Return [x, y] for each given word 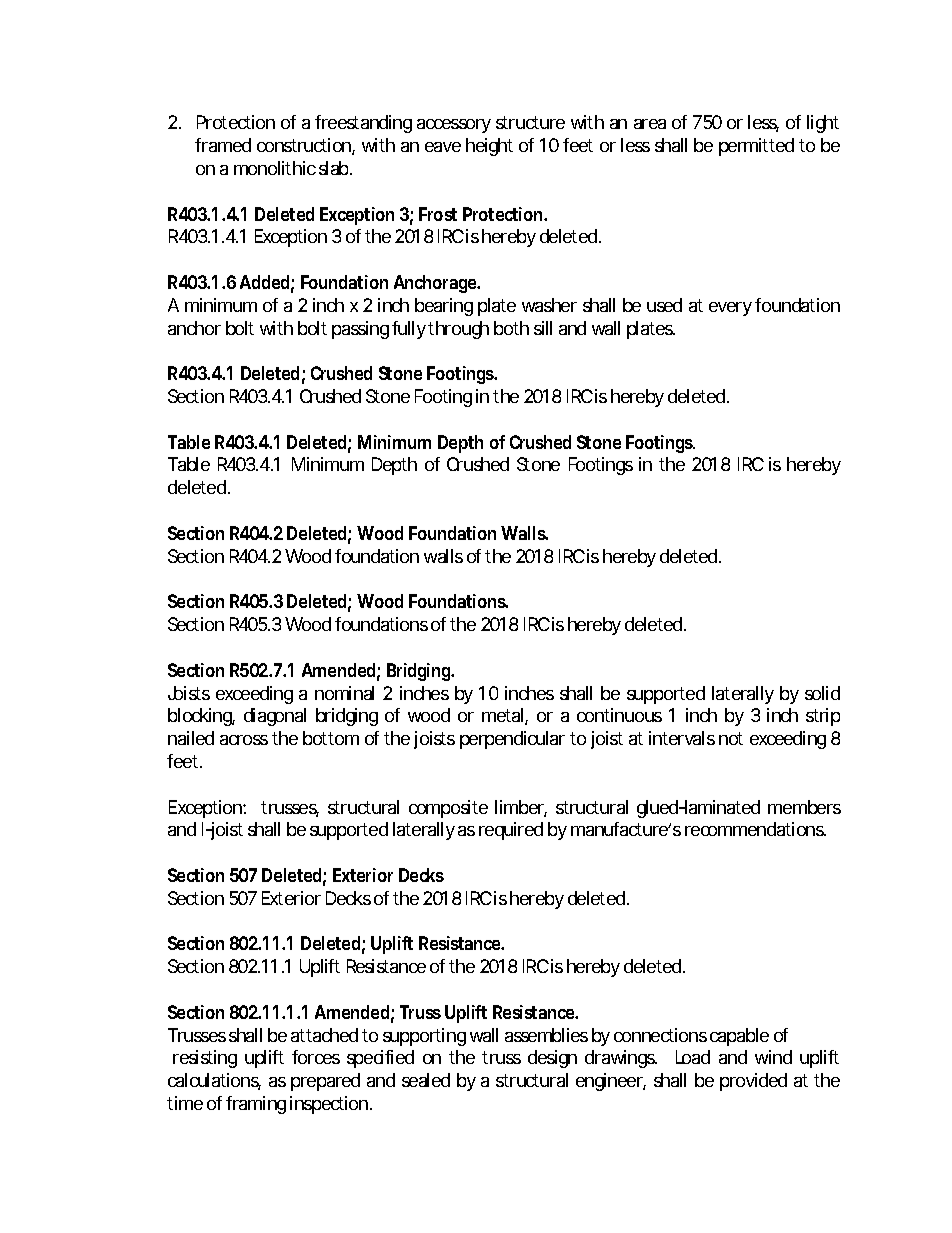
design [552, 1059]
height [489, 147]
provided [753, 1082]
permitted [756, 147]
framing [256, 1105]
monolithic [275, 168]
